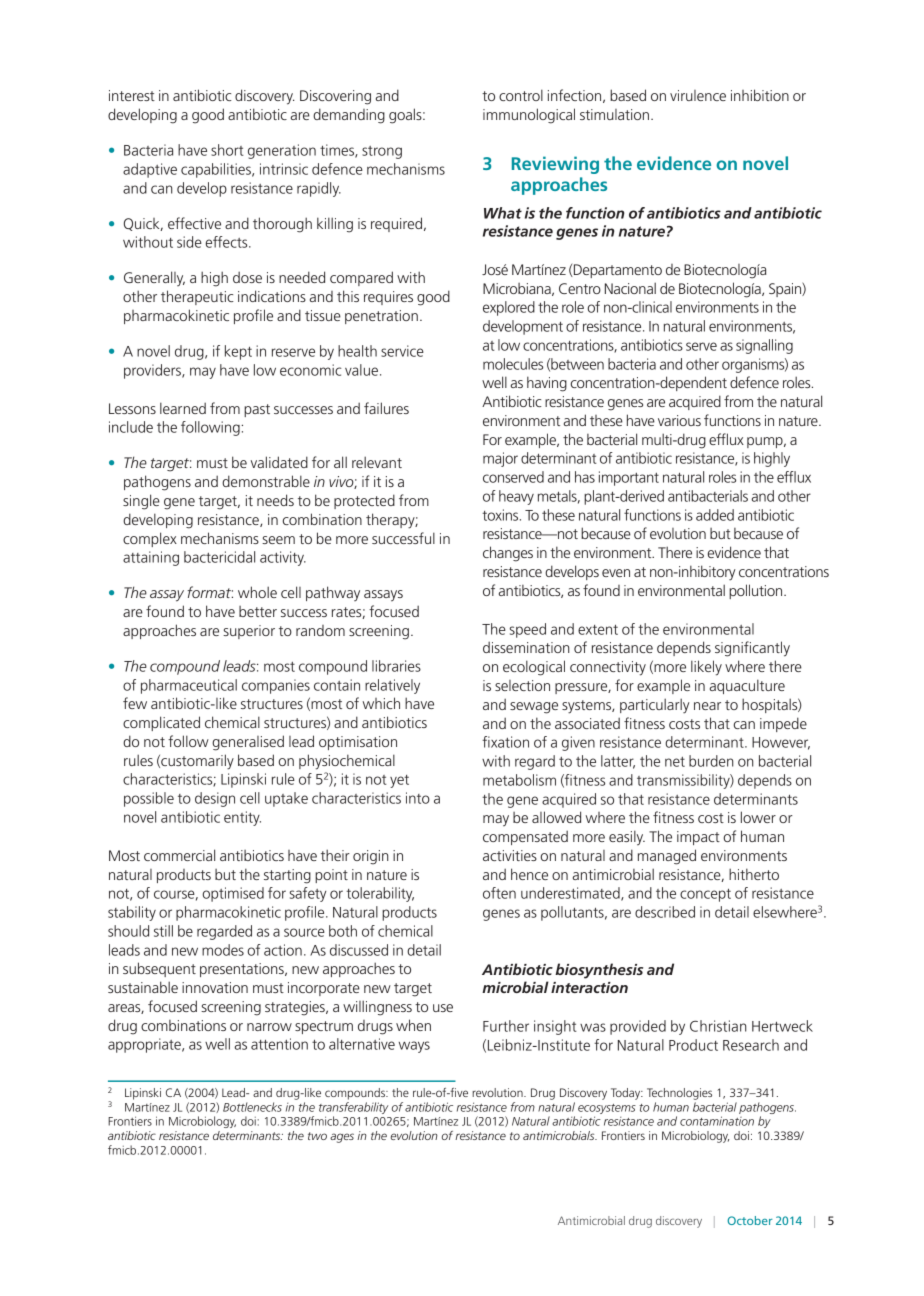 This screenshot has width=924, height=1296. What do you see at coordinates (750, 1220) in the screenshot?
I see `October` at bounding box center [750, 1220].
